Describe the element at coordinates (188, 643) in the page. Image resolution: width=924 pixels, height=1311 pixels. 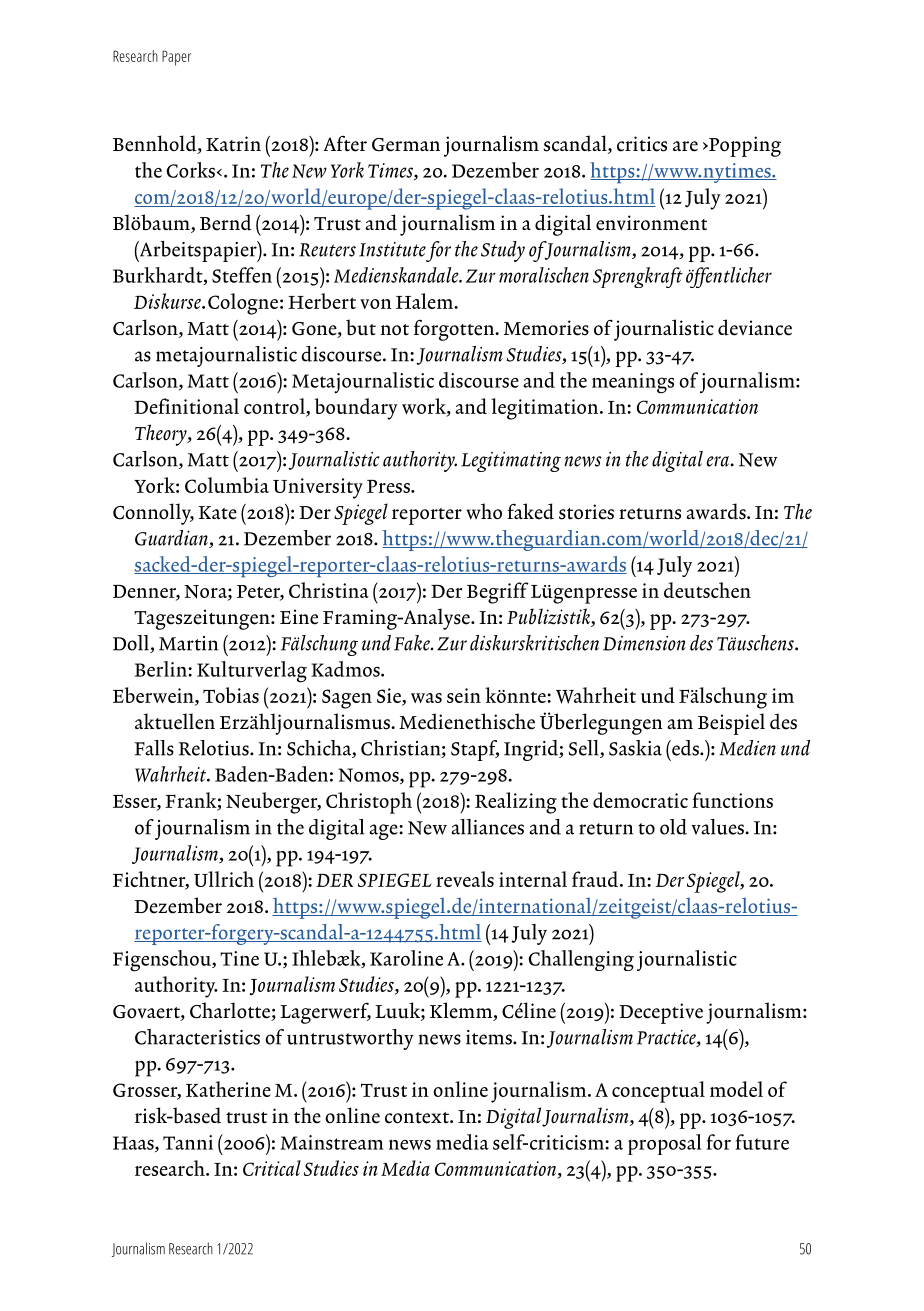
I see `Martin` at that location.
